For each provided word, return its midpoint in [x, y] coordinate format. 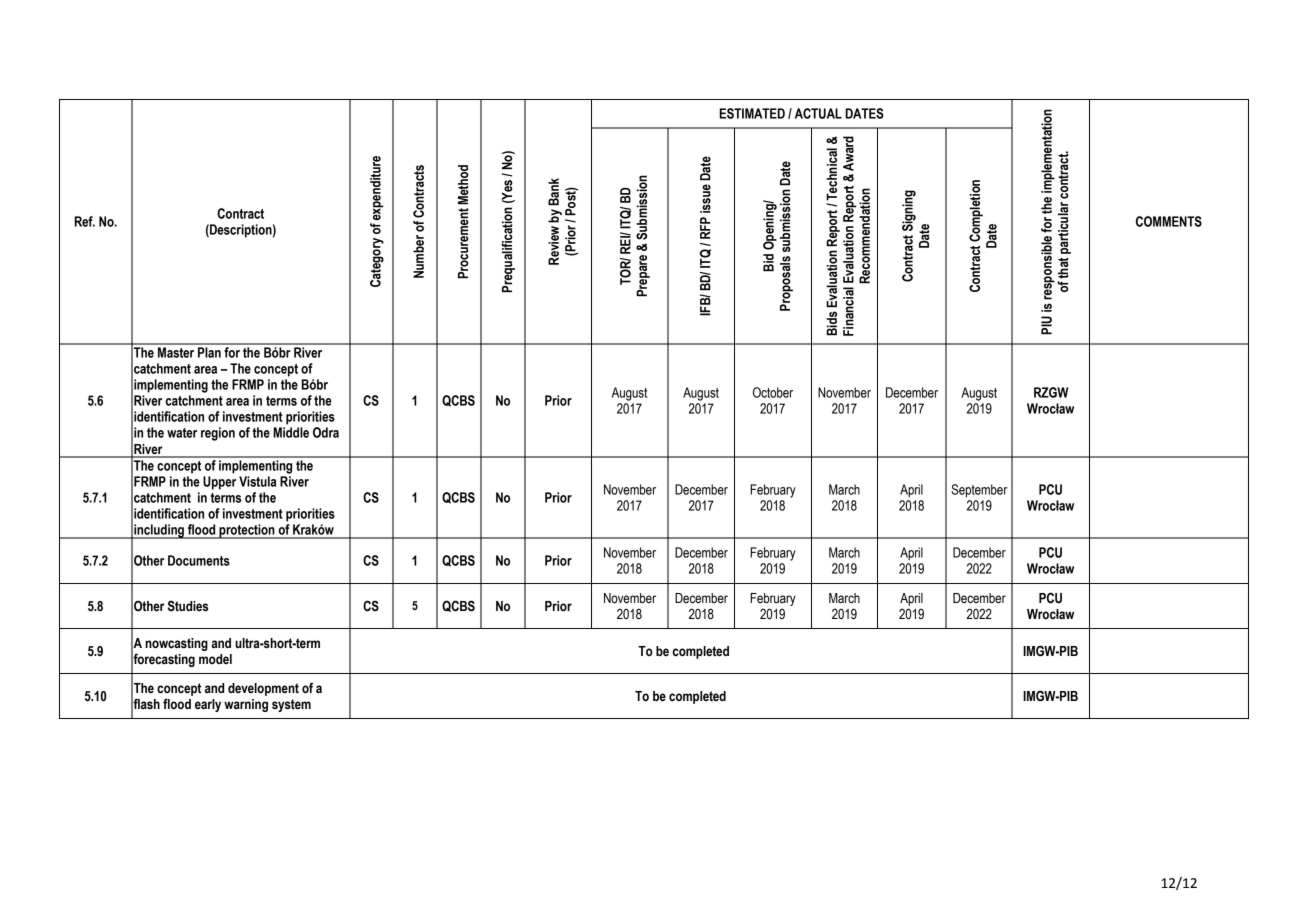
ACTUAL [818, 113]
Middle [291, 432]
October [773, 392]
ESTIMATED [752, 113]
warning [246, 705]
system [291, 705]
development [263, 689]
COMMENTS [1169, 221]
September [979, 491]
